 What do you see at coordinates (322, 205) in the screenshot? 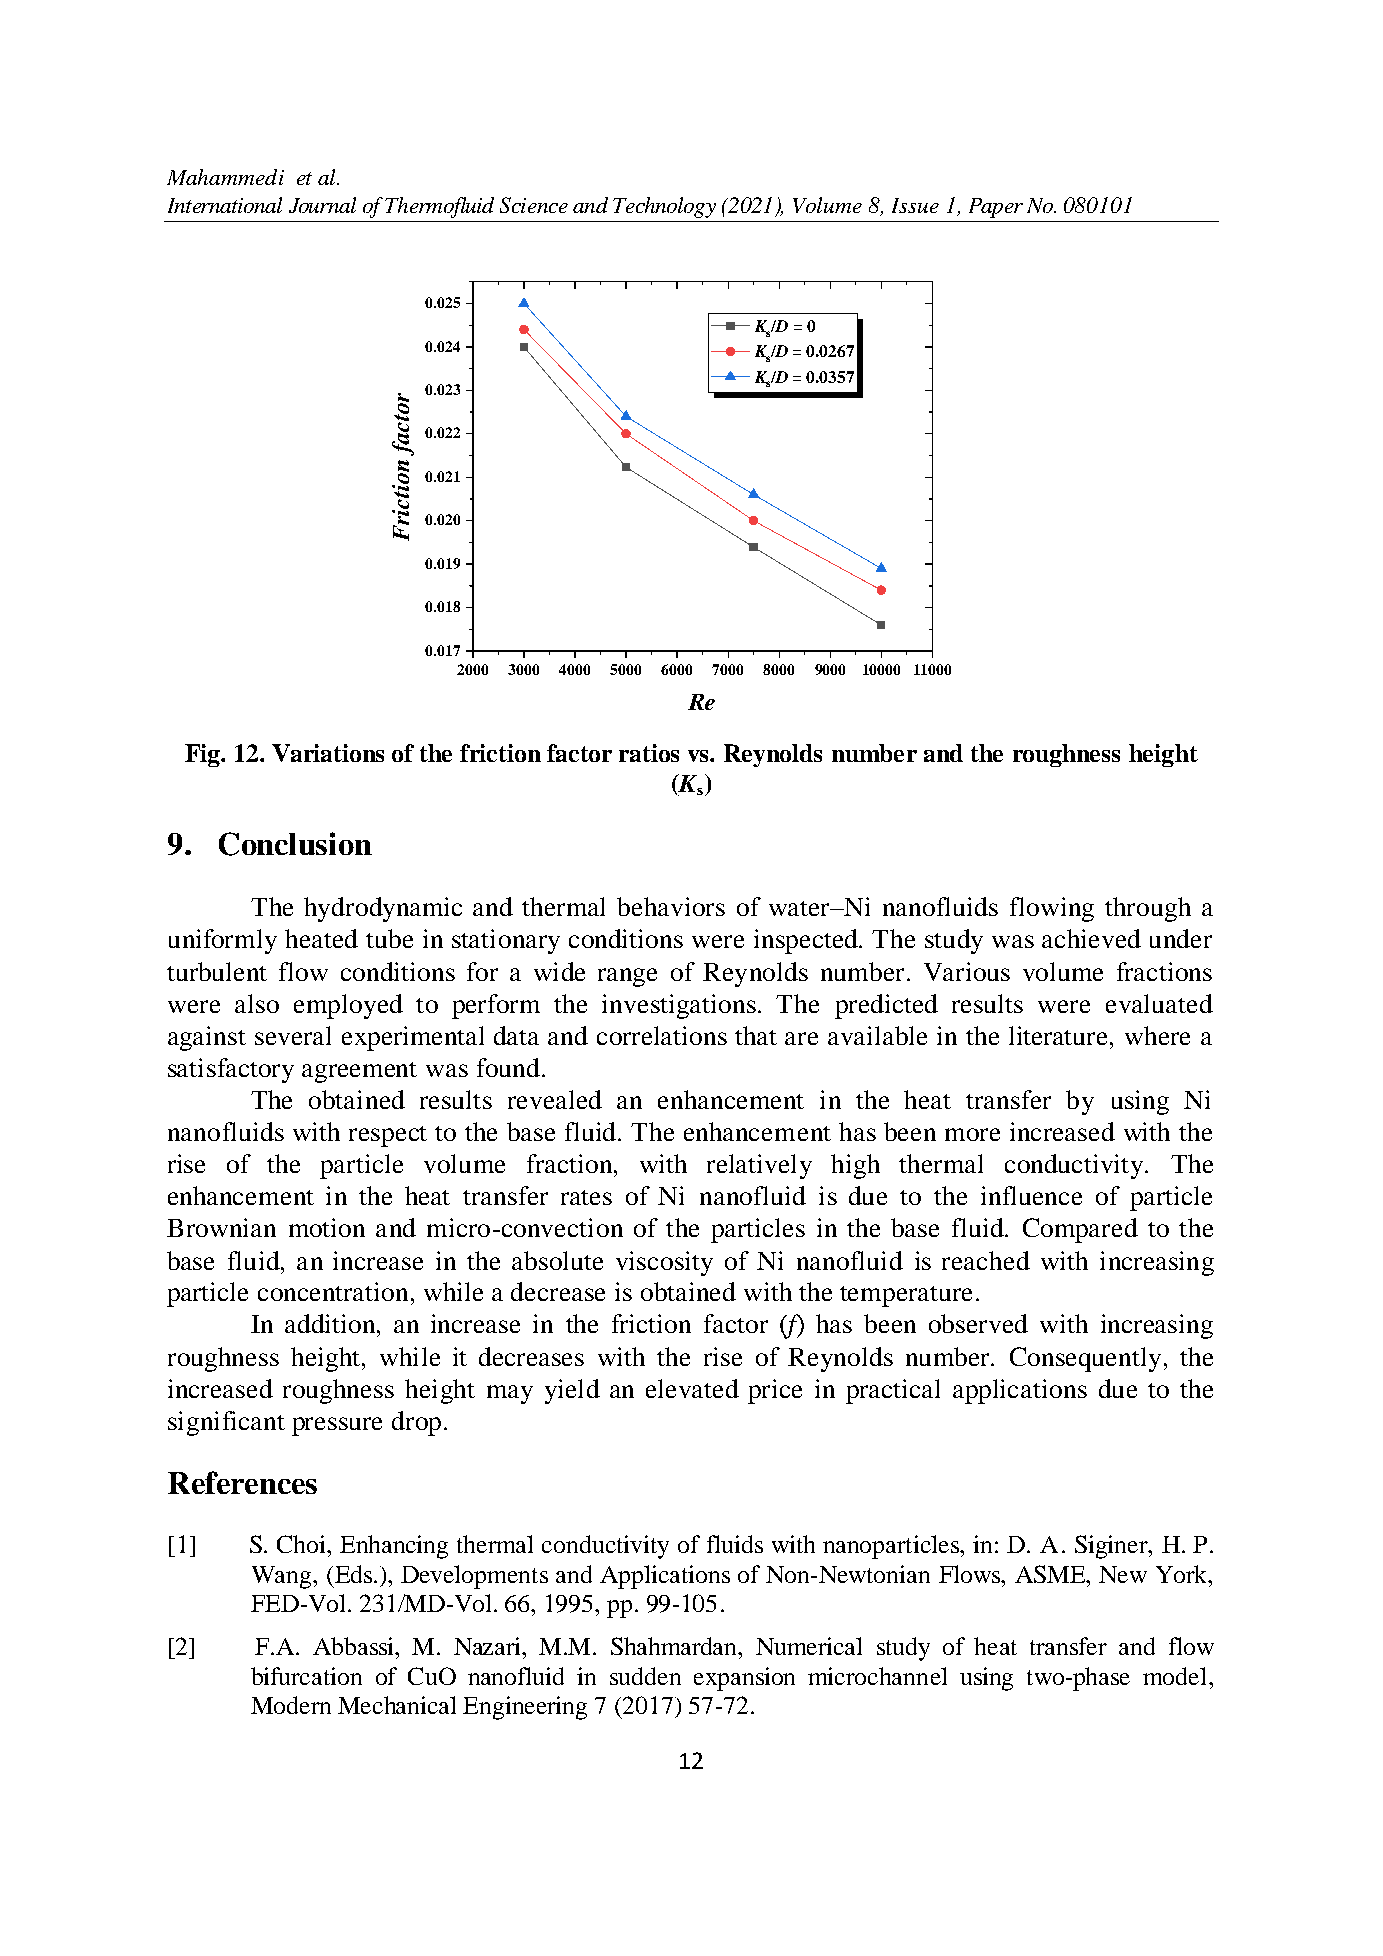
I see `Journal` at bounding box center [322, 205].
